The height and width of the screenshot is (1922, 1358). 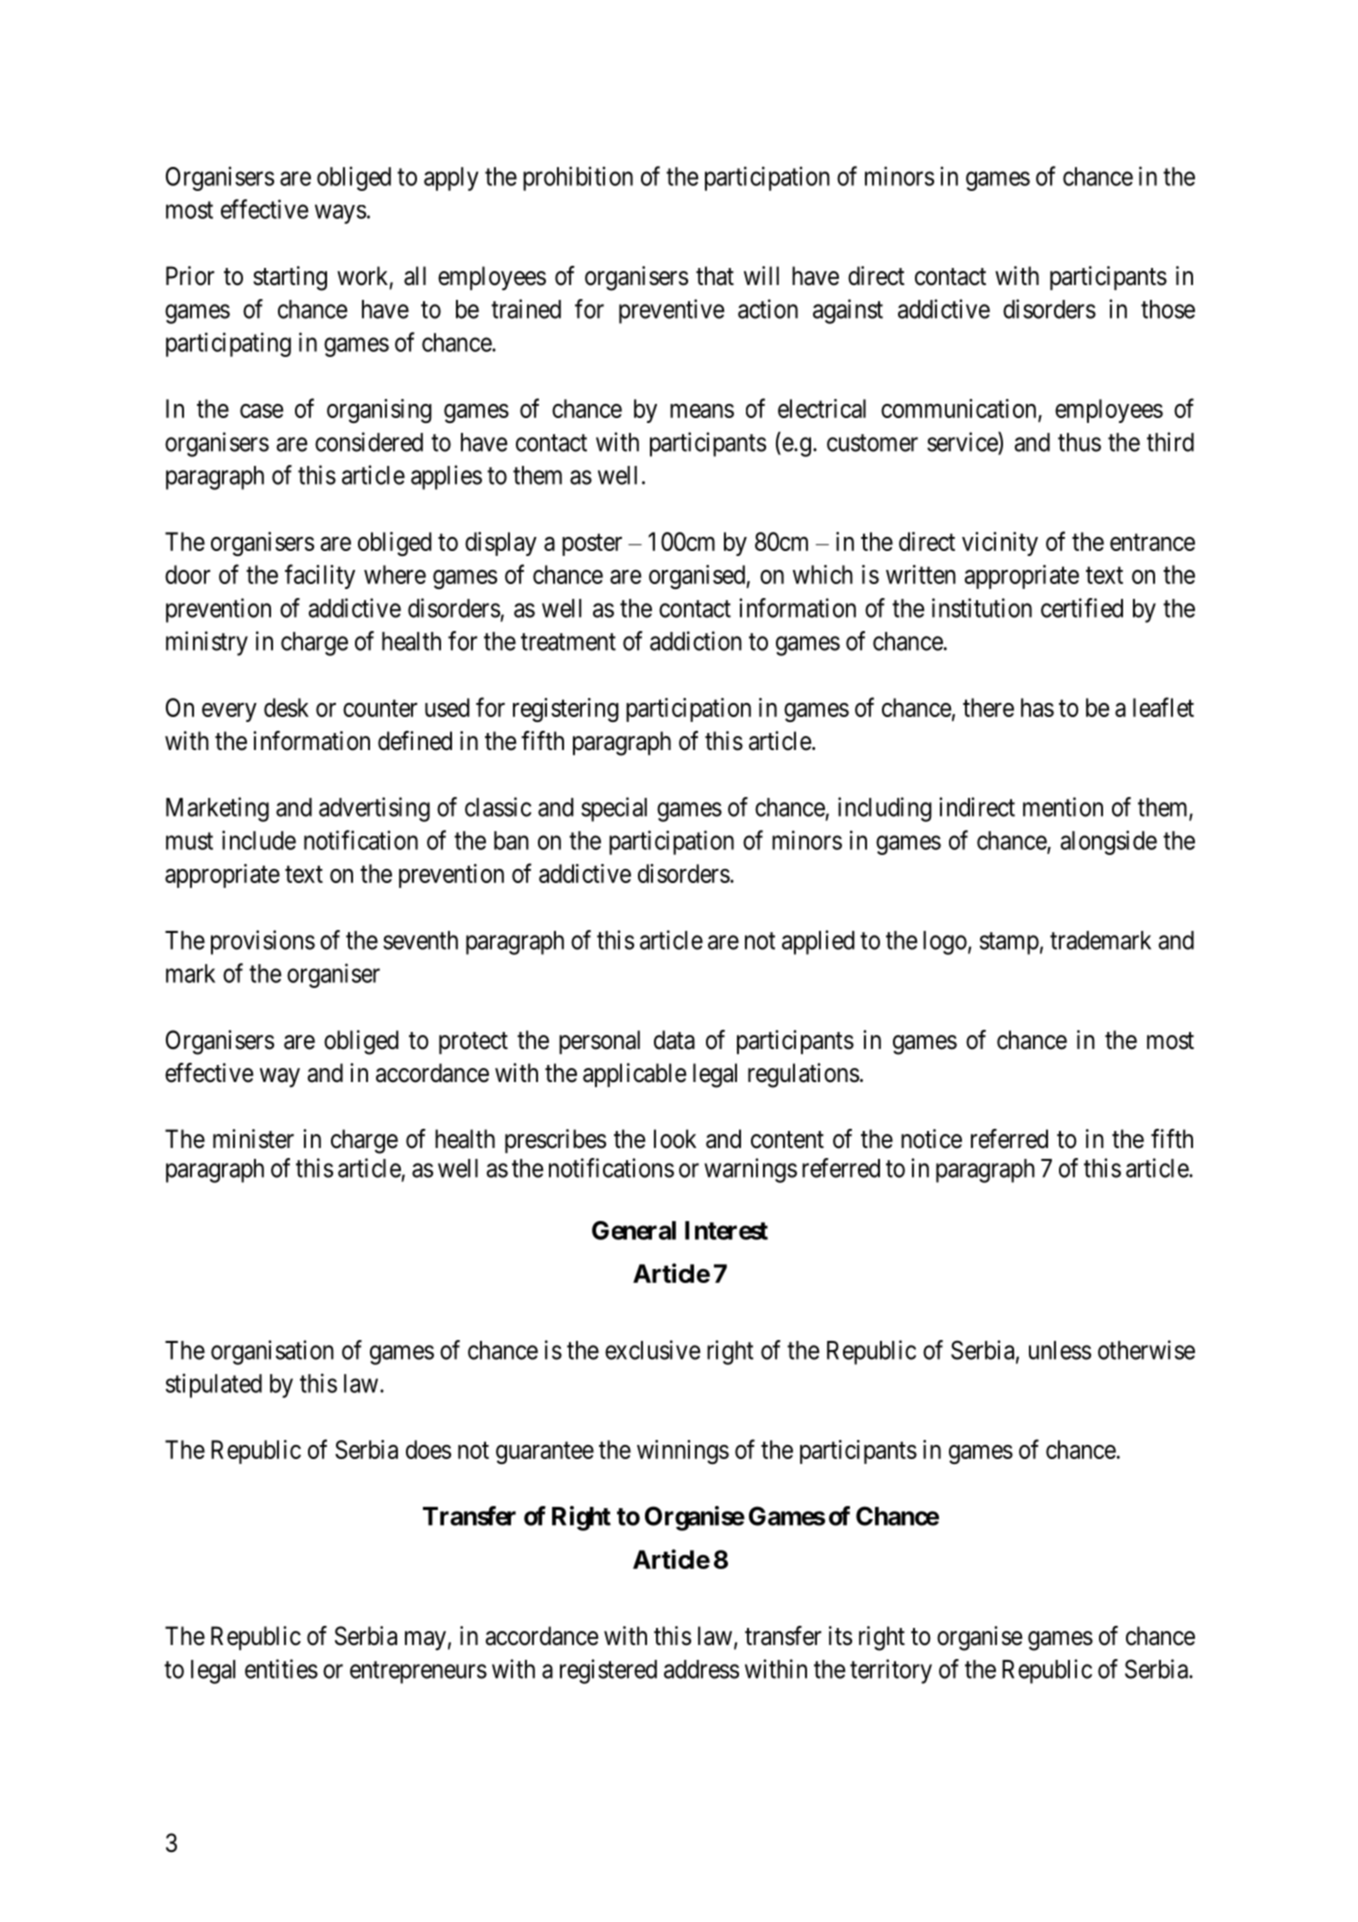 What do you see at coordinates (320, 576) in the screenshot?
I see `facility` at bounding box center [320, 576].
